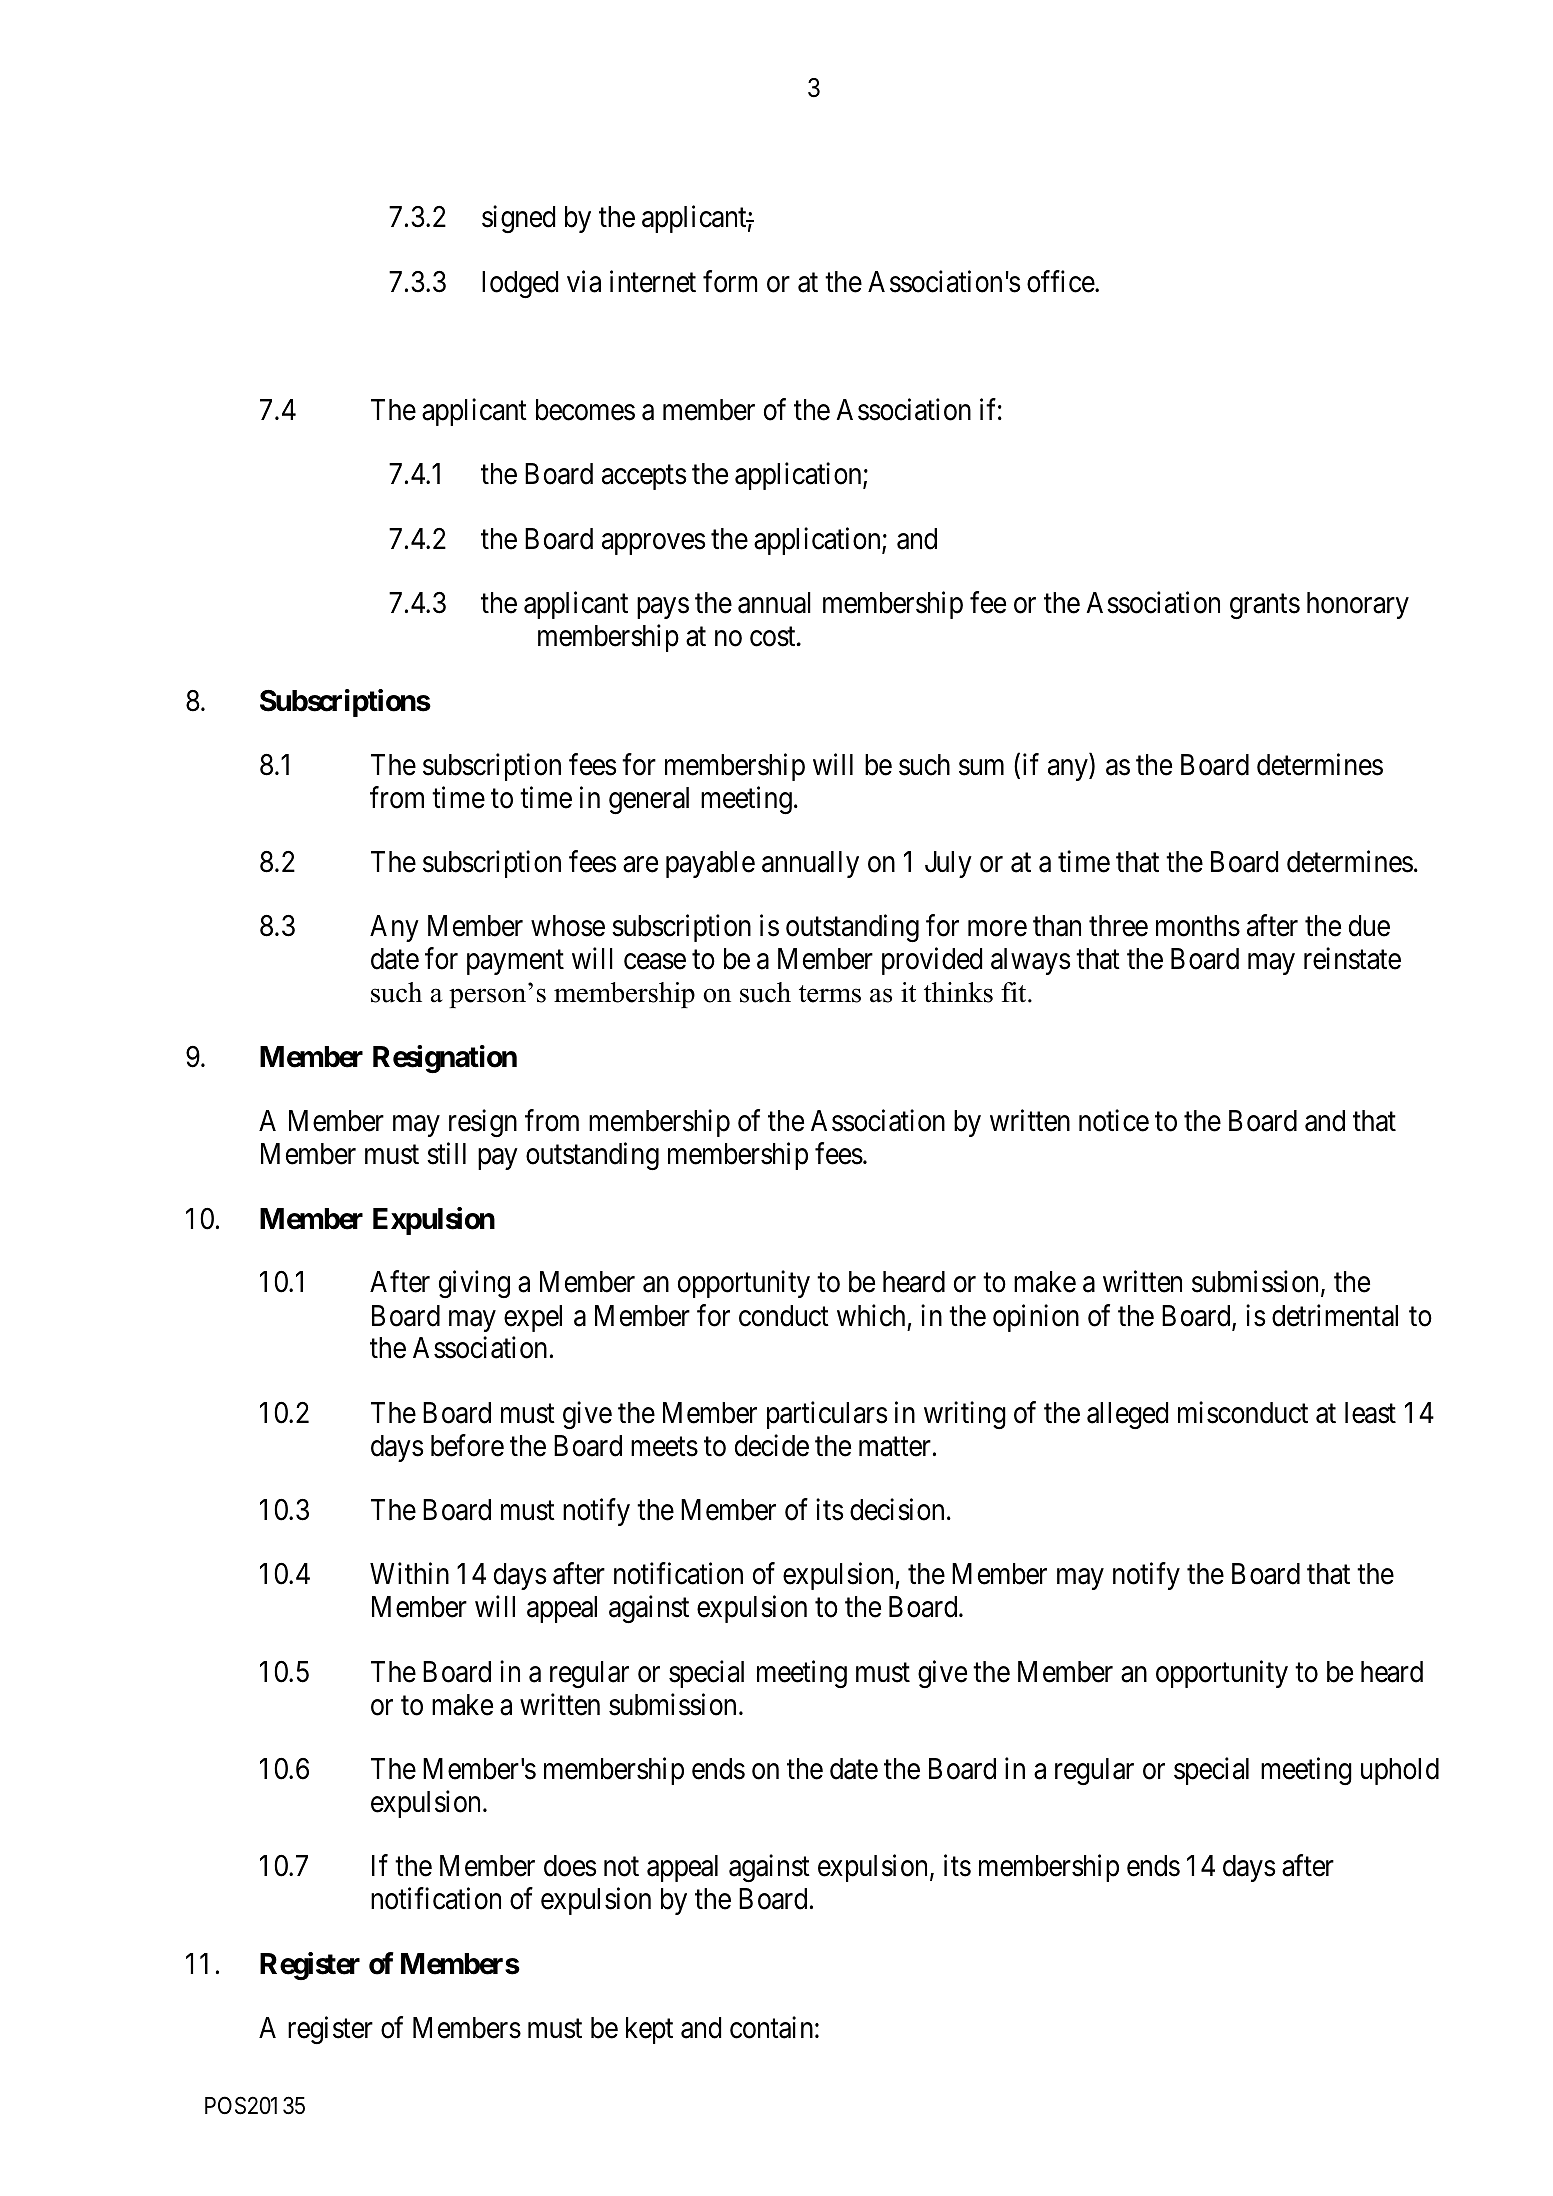 This document has width=1553, height=2196. What do you see at coordinates (520, 284) in the document?
I see `lodged` at bounding box center [520, 284].
